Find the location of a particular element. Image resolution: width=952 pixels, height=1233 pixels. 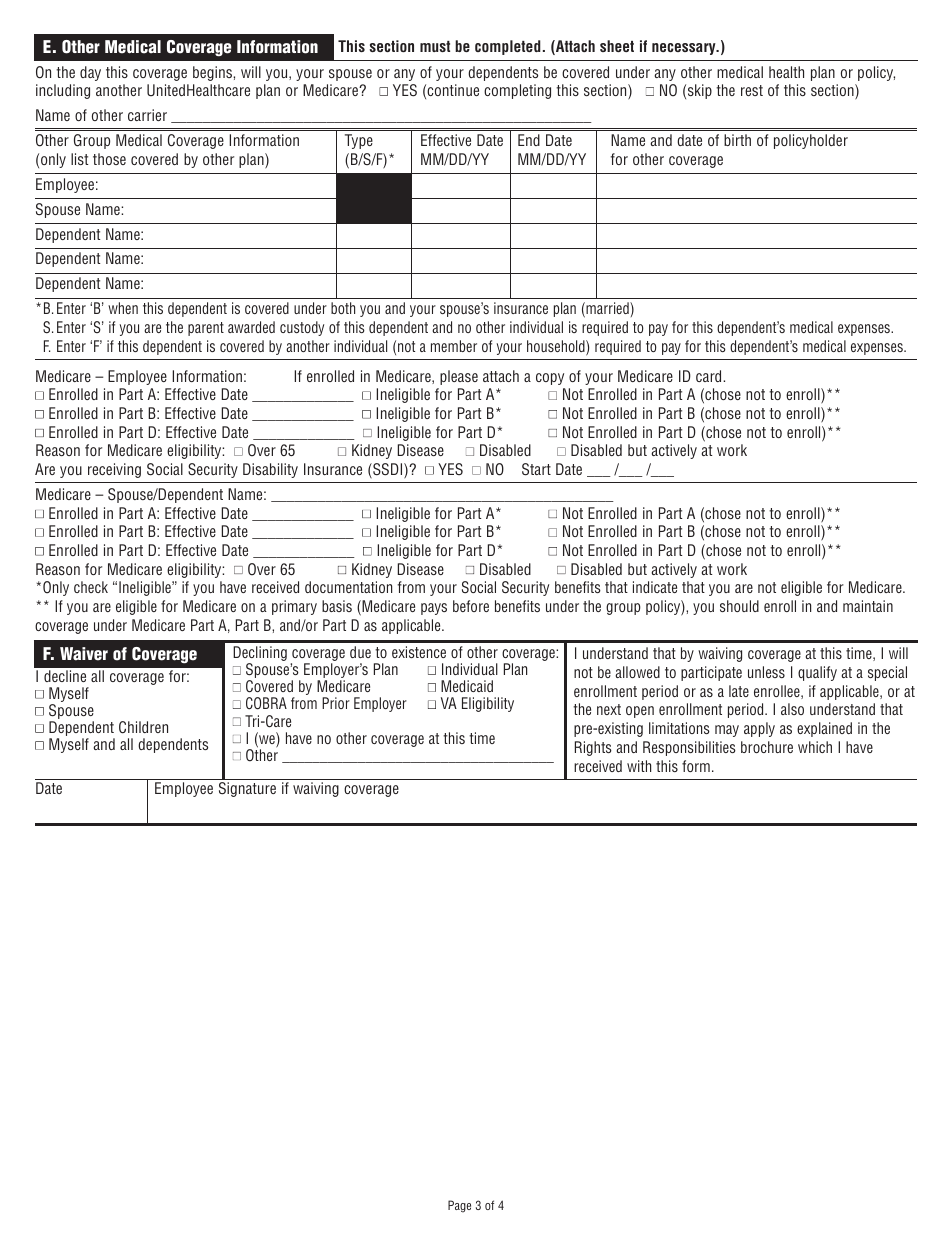

completing is located at coordinates (517, 91).
